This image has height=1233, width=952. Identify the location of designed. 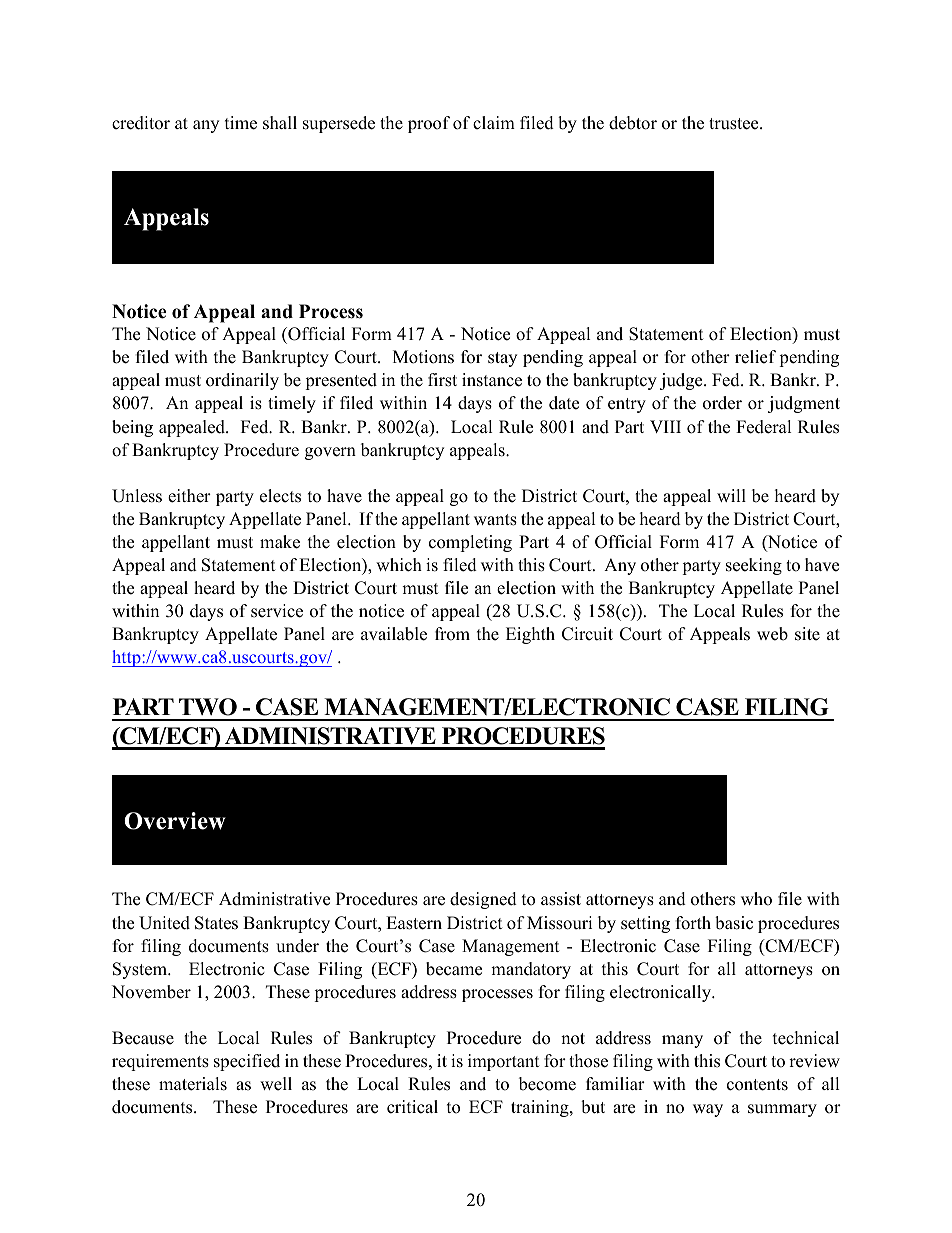
(483, 900).
